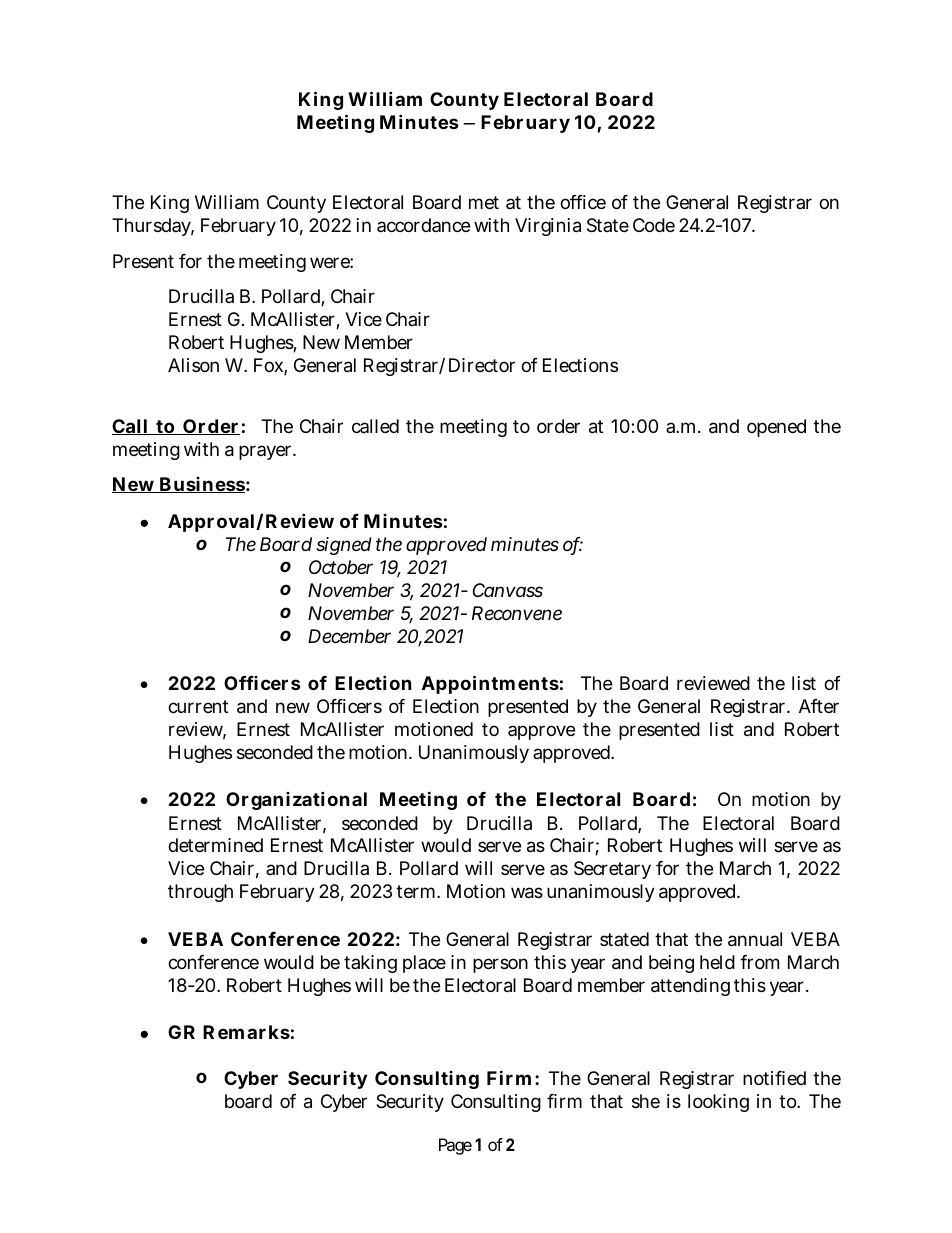  What do you see at coordinates (484, 202) in the screenshot?
I see `met` at bounding box center [484, 202].
